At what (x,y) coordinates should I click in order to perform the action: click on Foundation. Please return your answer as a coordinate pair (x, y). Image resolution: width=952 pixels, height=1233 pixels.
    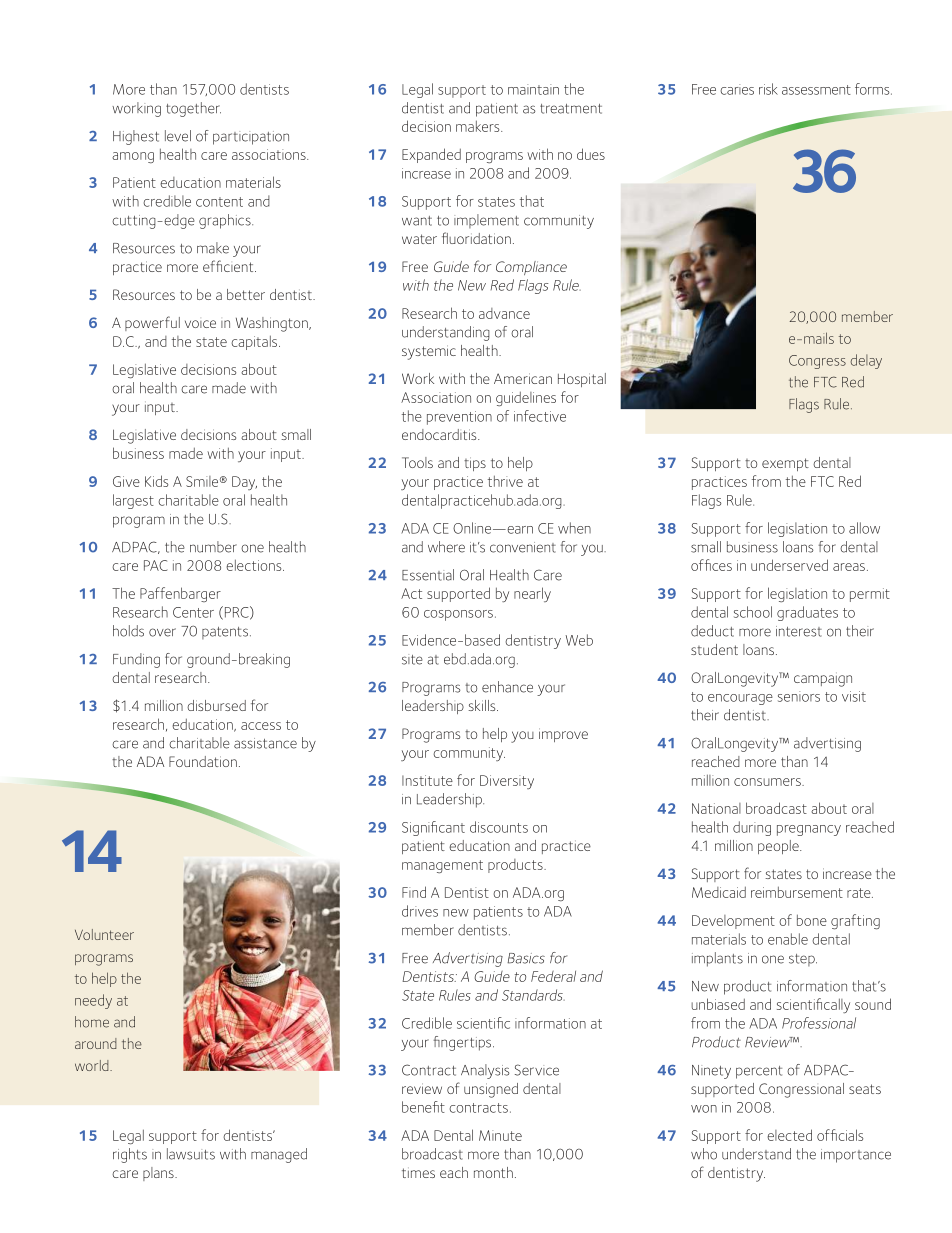
    Looking at the image, I should click on (203, 761).
